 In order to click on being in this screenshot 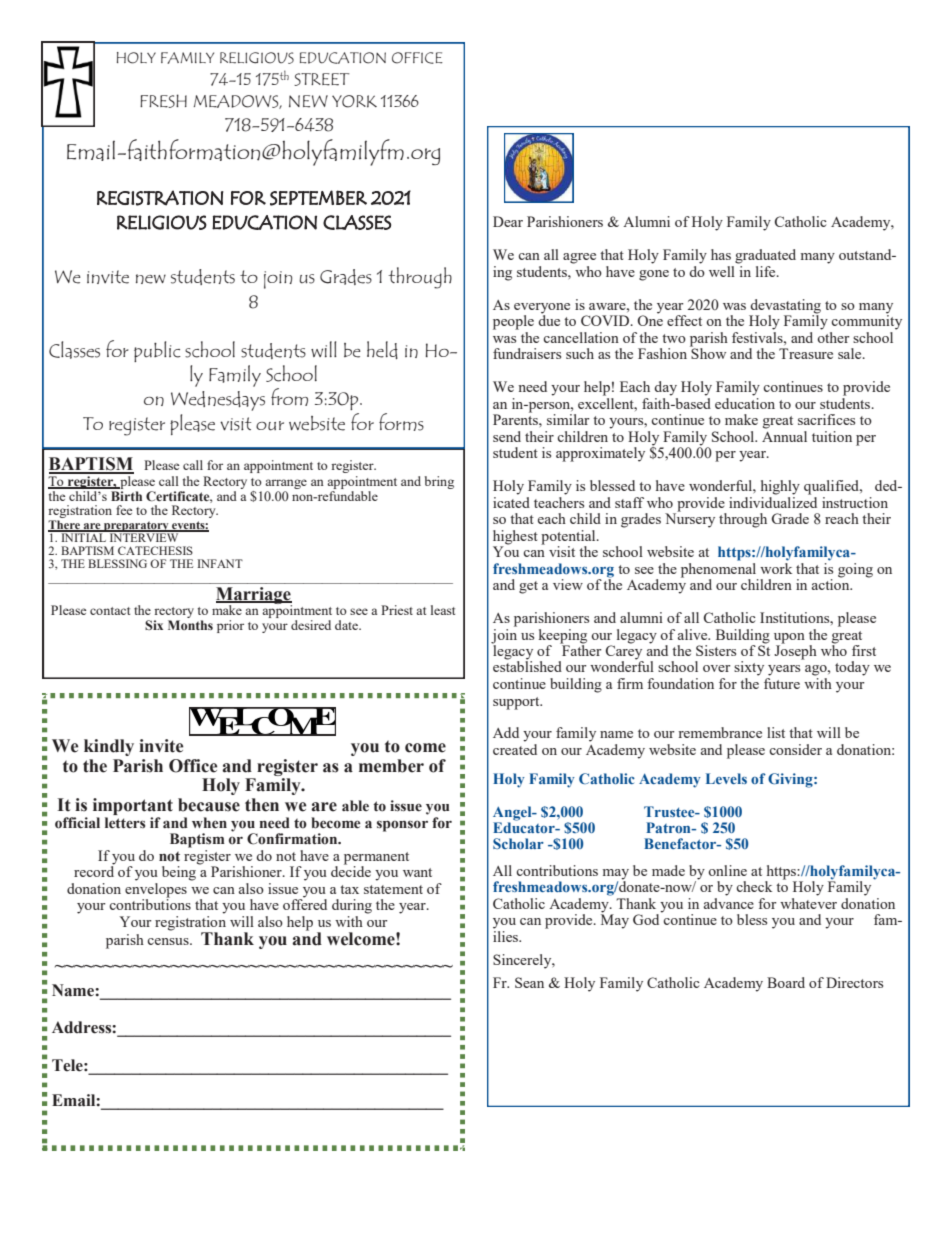, I will do `click(179, 873)`.
